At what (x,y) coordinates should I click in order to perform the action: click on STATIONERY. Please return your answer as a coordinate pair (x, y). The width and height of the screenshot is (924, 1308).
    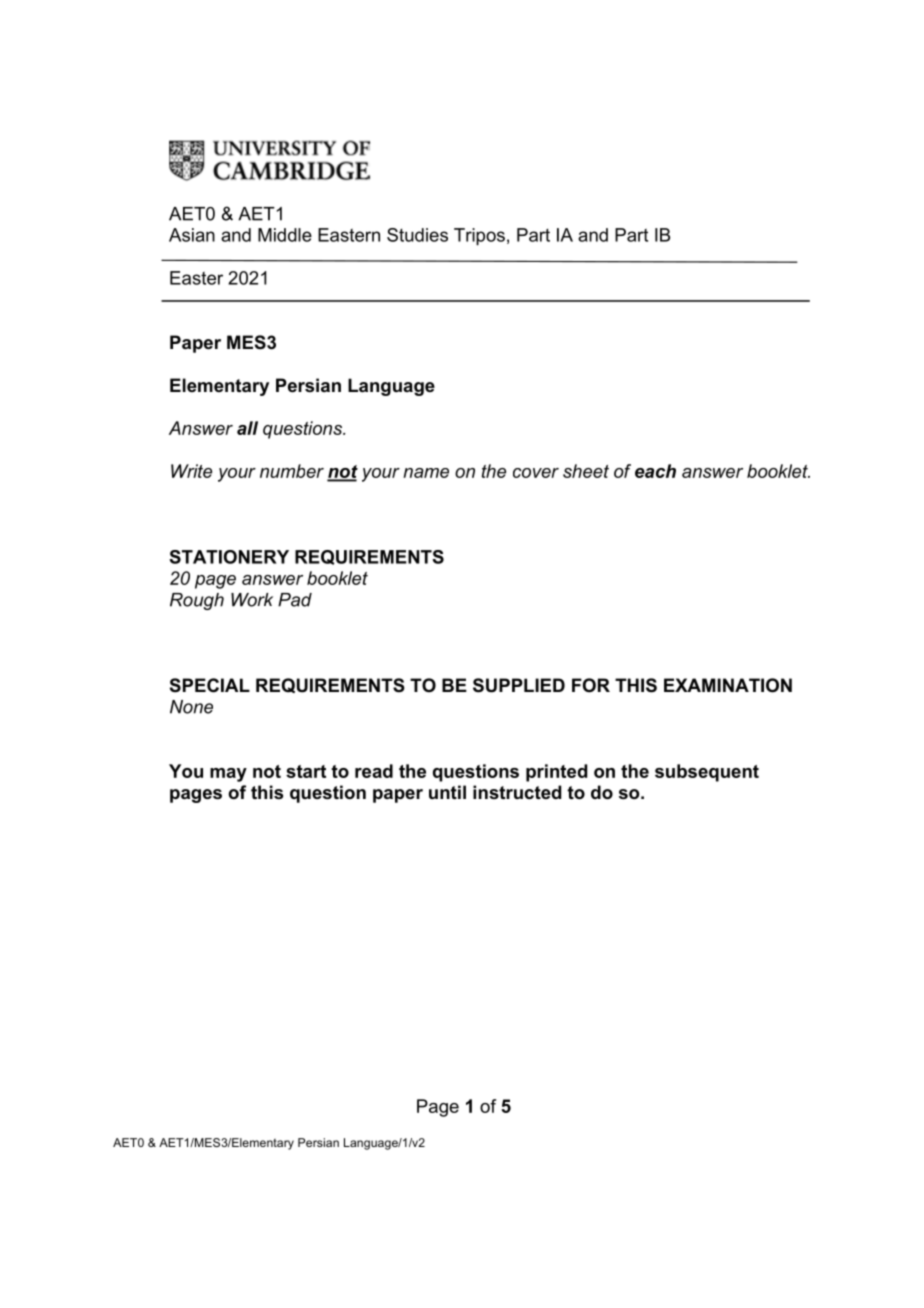
    Looking at the image, I should click on (229, 557).
